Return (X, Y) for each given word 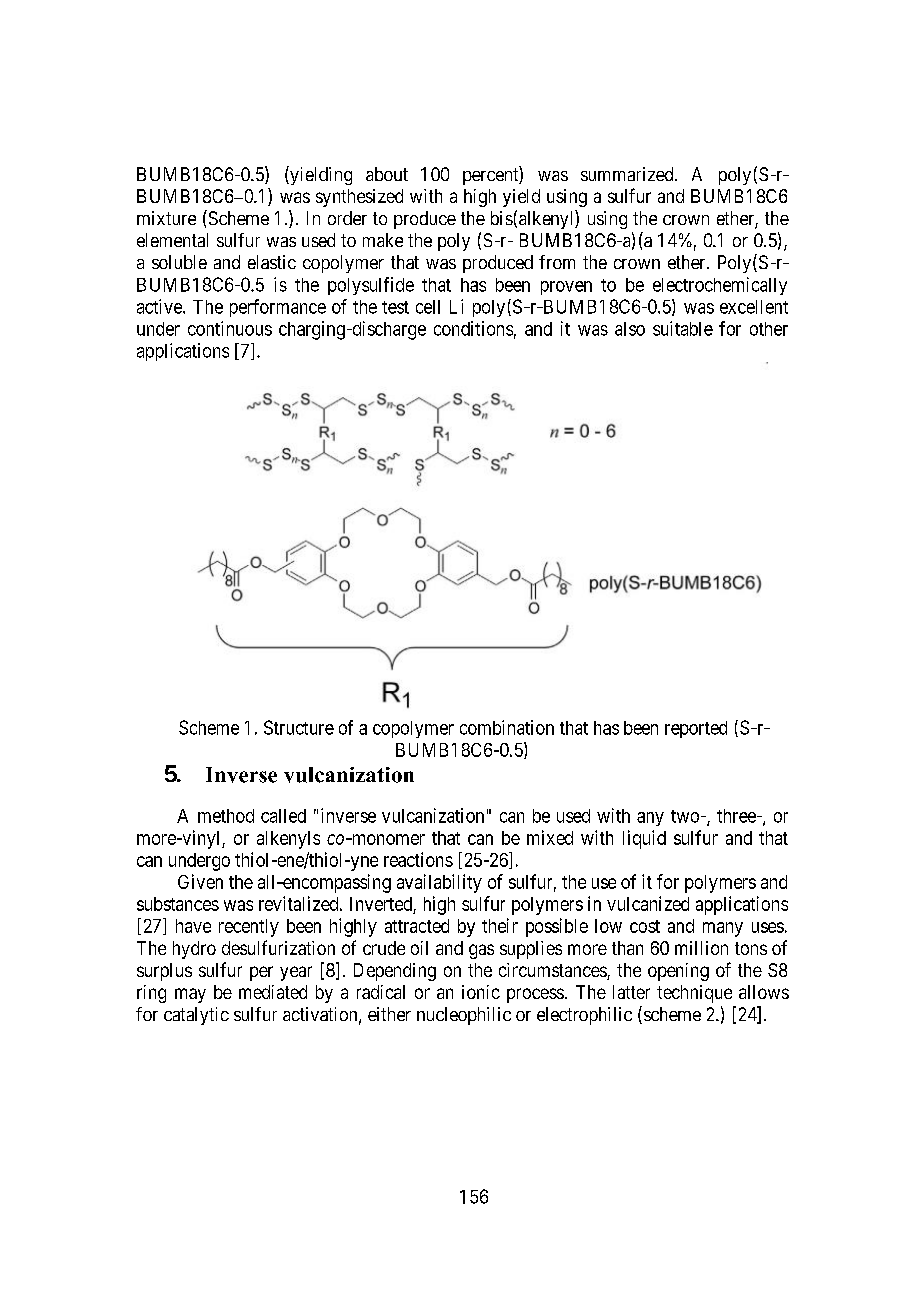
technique (694, 994)
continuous (230, 328)
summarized (628, 174)
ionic (481, 992)
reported (696, 729)
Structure (299, 727)
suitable (683, 328)
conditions (473, 328)
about (387, 174)
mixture (166, 218)
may (190, 995)
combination (507, 727)
